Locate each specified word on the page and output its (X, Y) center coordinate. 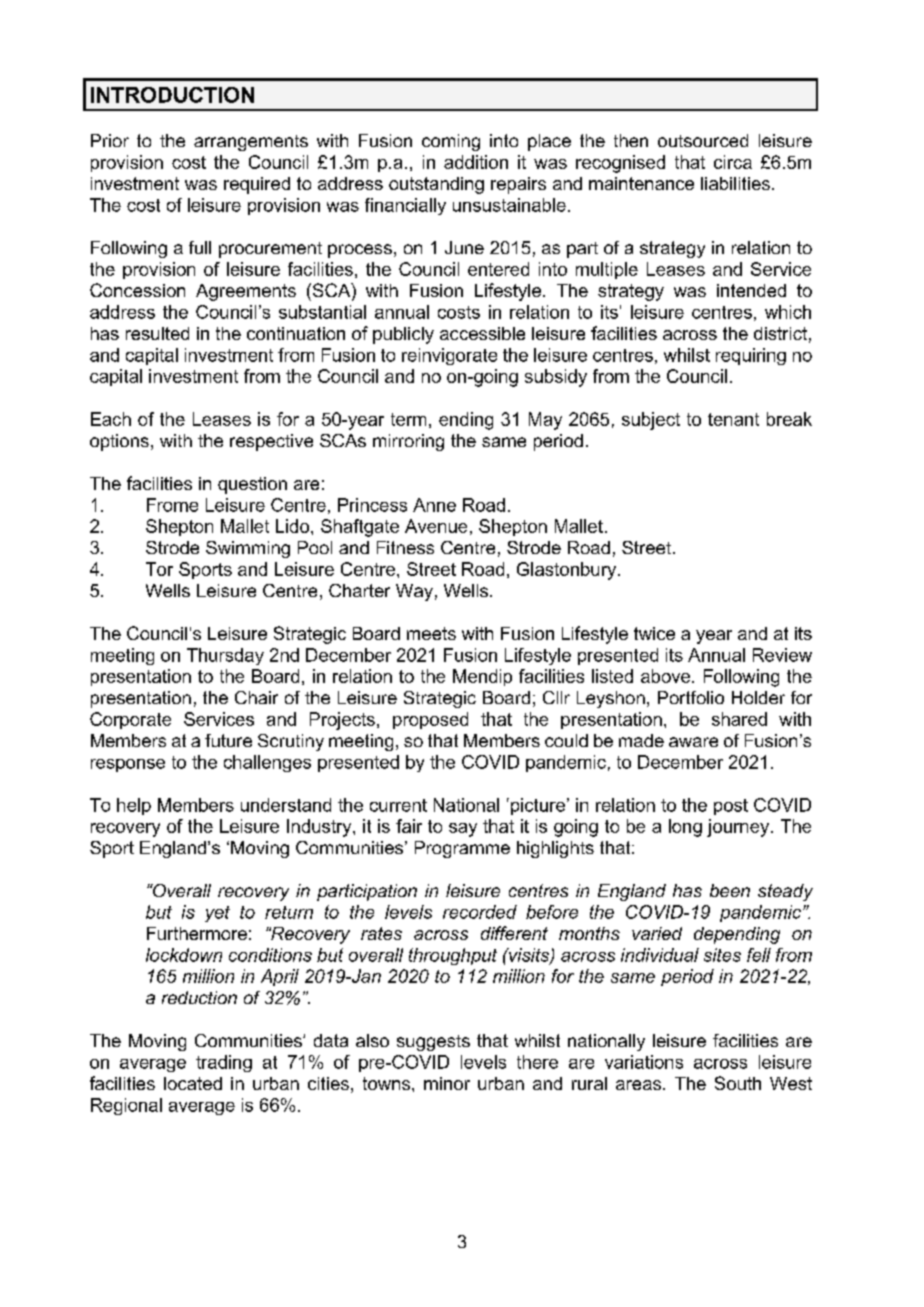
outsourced (703, 140)
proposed (430, 720)
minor (447, 1083)
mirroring (408, 442)
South (738, 1083)
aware (693, 742)
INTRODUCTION (172, 95)
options (119, 442)
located (193, 1083)
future (228, 740)
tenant (733, 419)
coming (451, 142)
